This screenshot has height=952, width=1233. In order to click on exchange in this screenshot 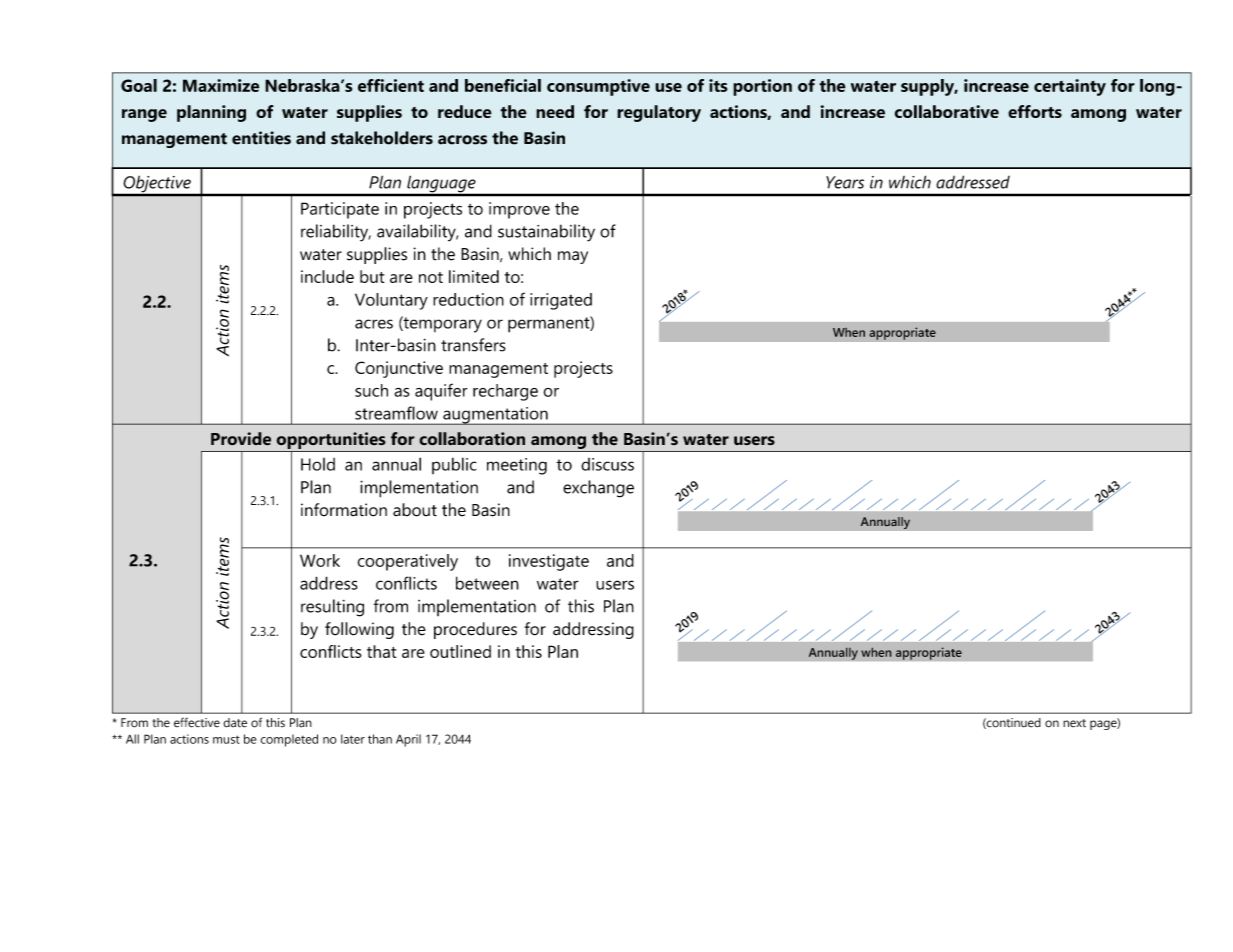, I will do `click(598, 489)`.
